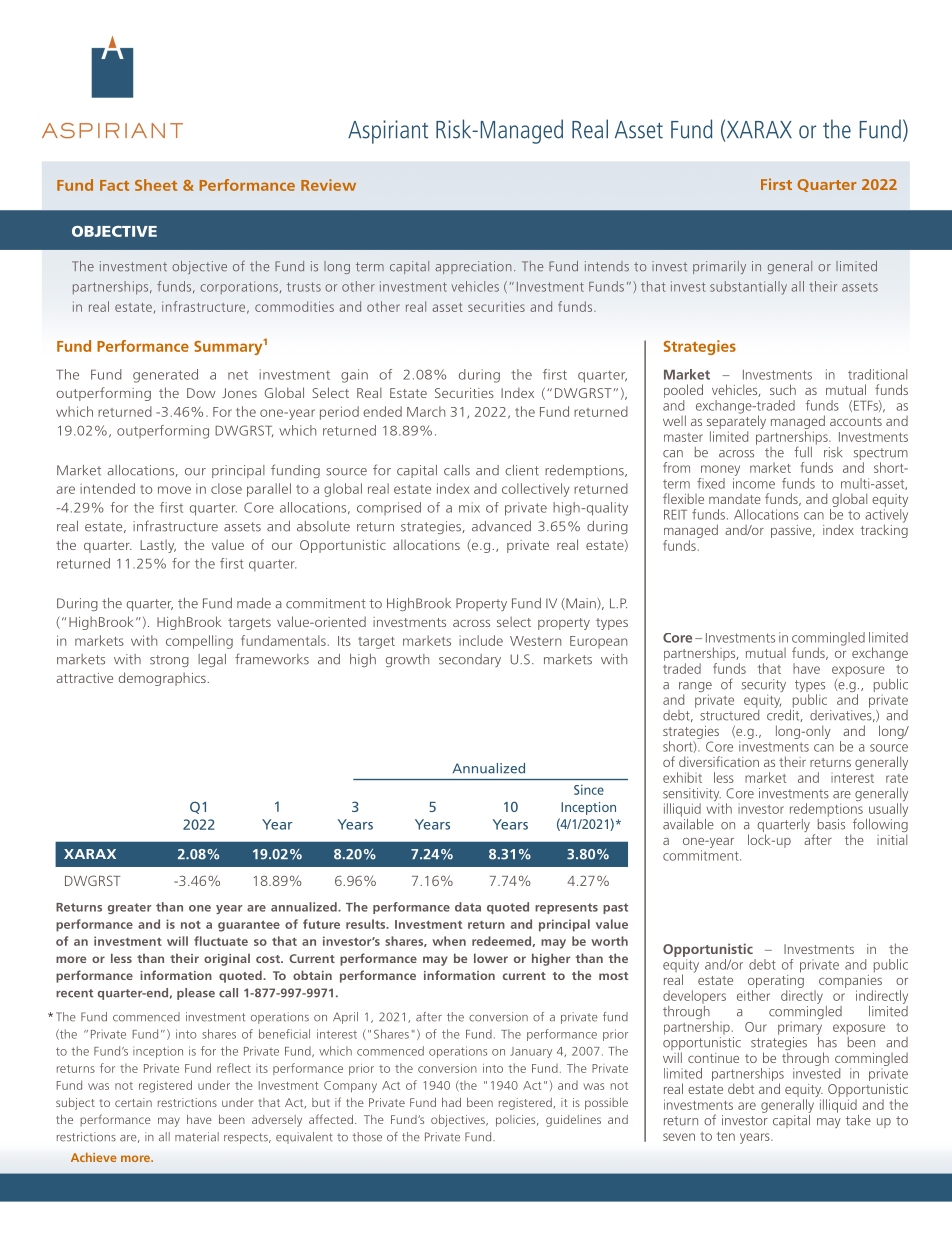 This screenshot has width=952, height=1233. What do you see at coordinates (473, 267) in the screenshot?
I see `appreciation` at bounding box center [473, 267].
